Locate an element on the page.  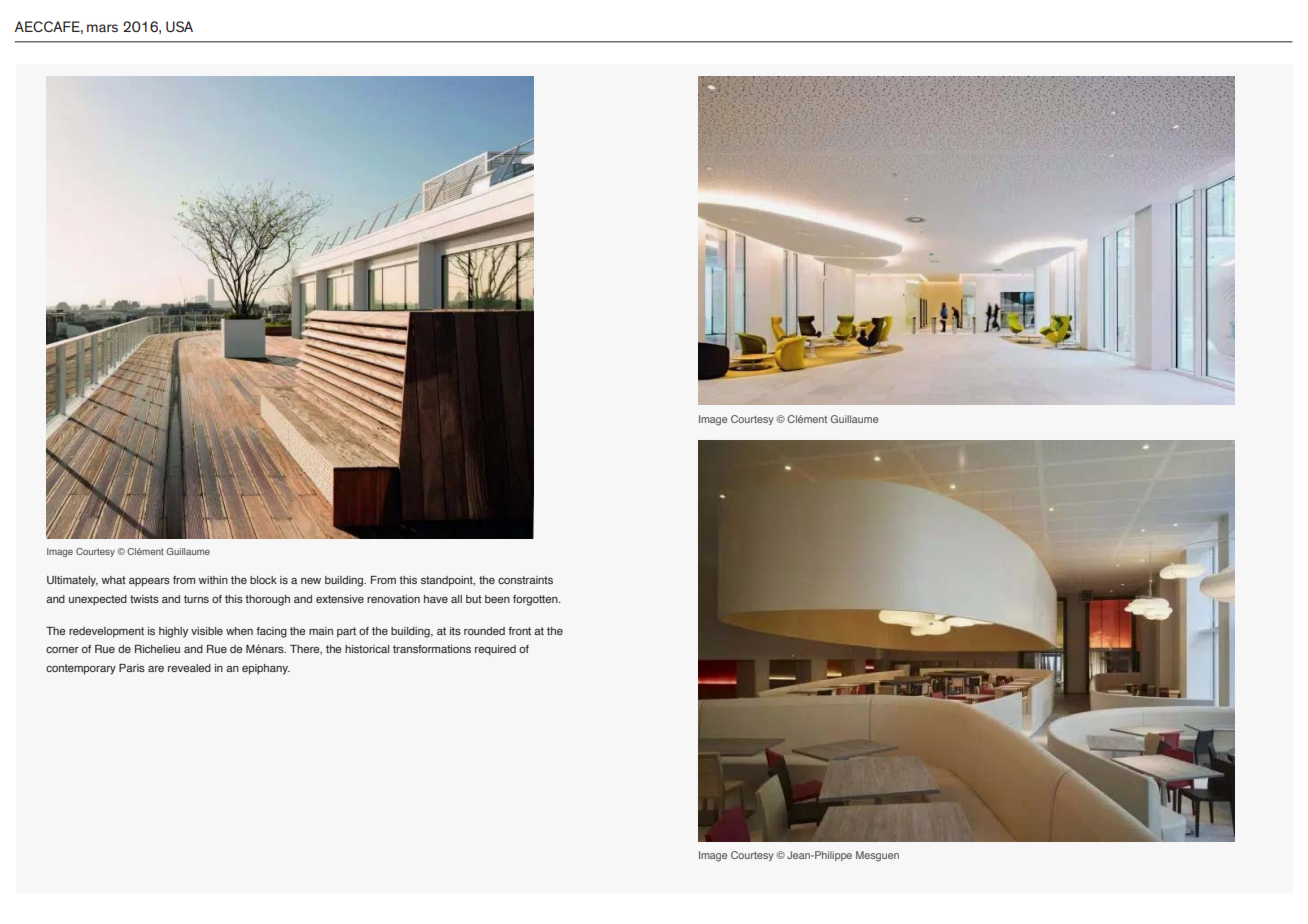
Ultimately is located at coordinates (72, 581).
